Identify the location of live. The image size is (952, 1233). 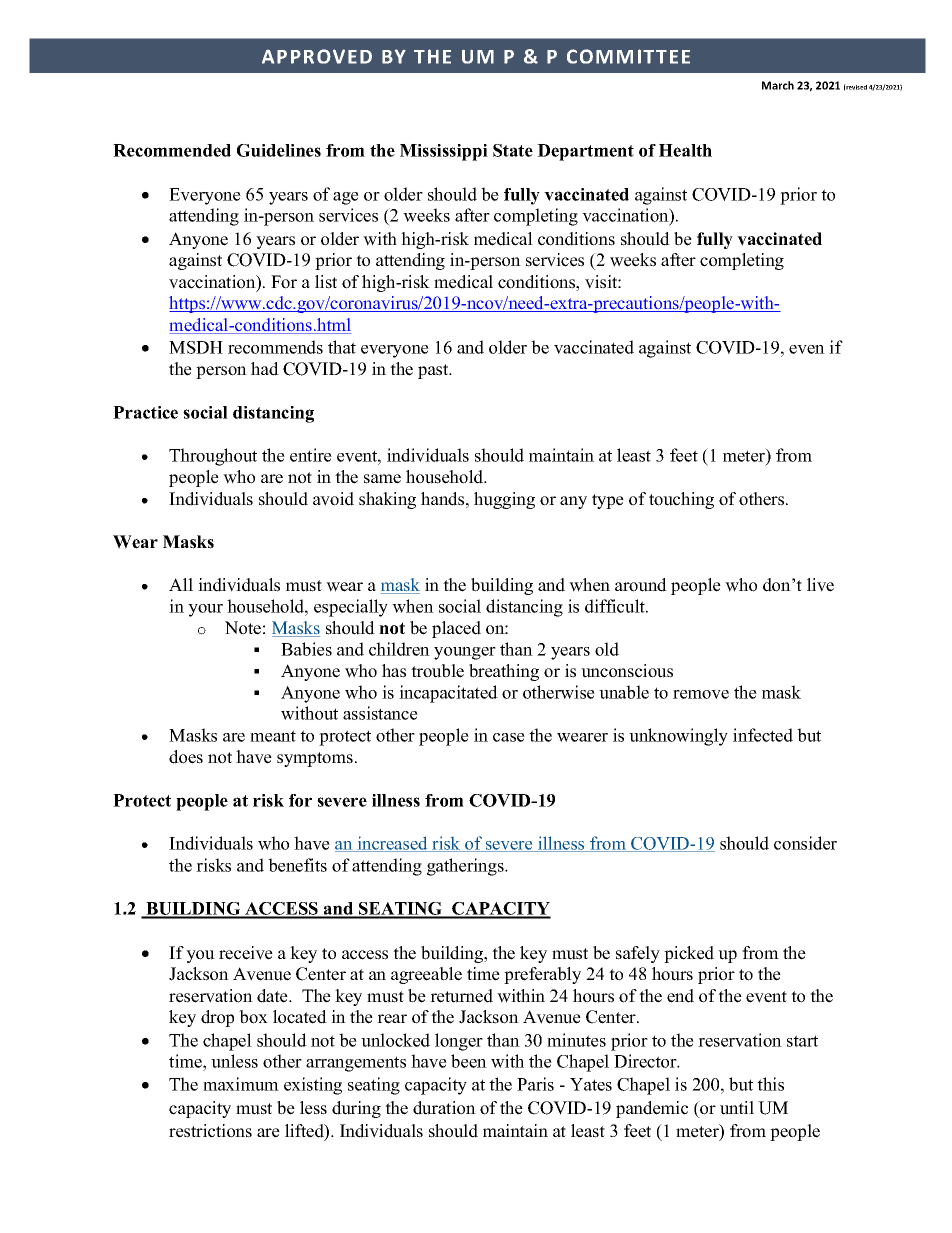
(820, 585).
